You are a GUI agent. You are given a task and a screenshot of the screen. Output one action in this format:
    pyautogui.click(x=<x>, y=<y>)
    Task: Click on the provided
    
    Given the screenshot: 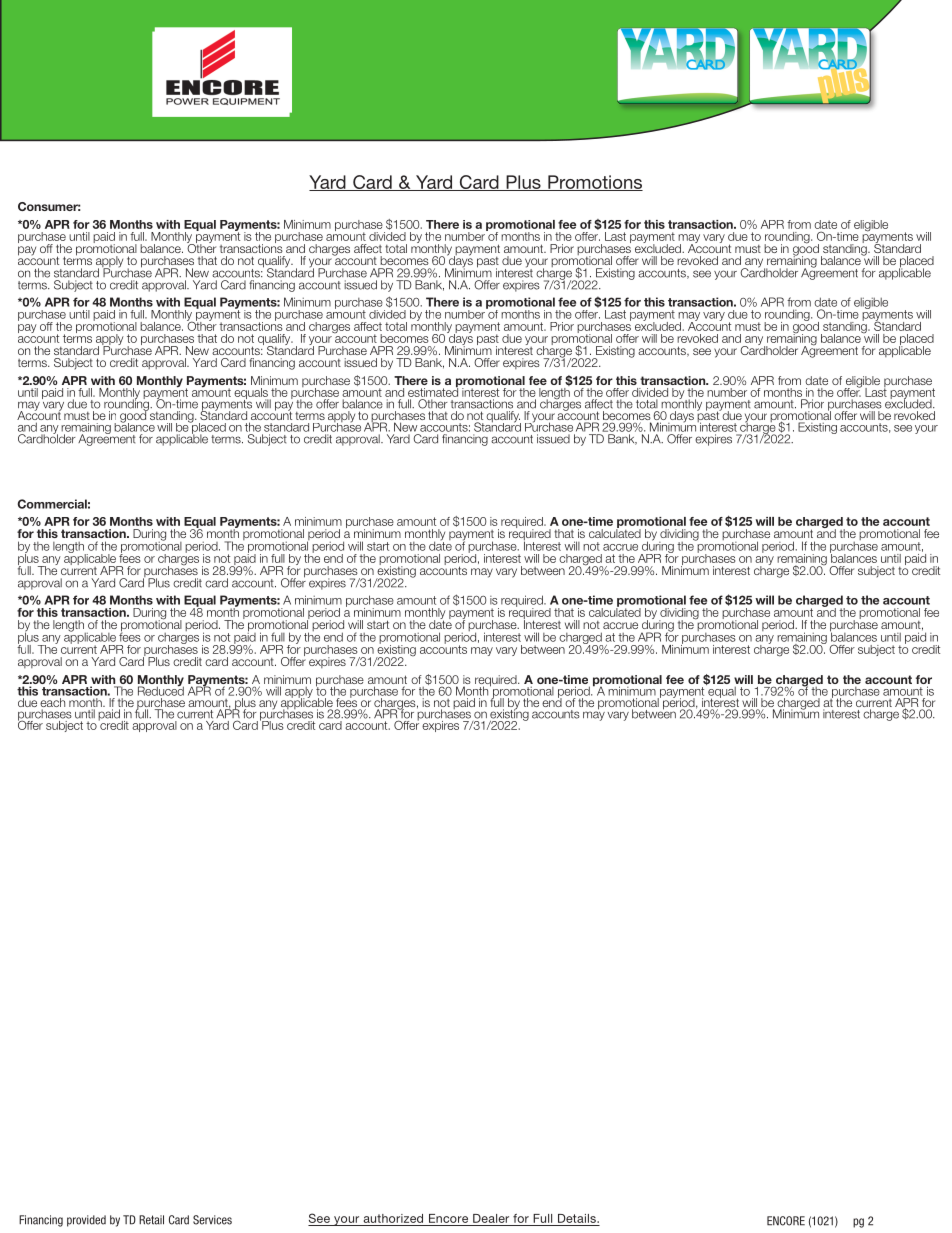 What is the action you would take?
    pyautogui.click(x=86, y=1221)
